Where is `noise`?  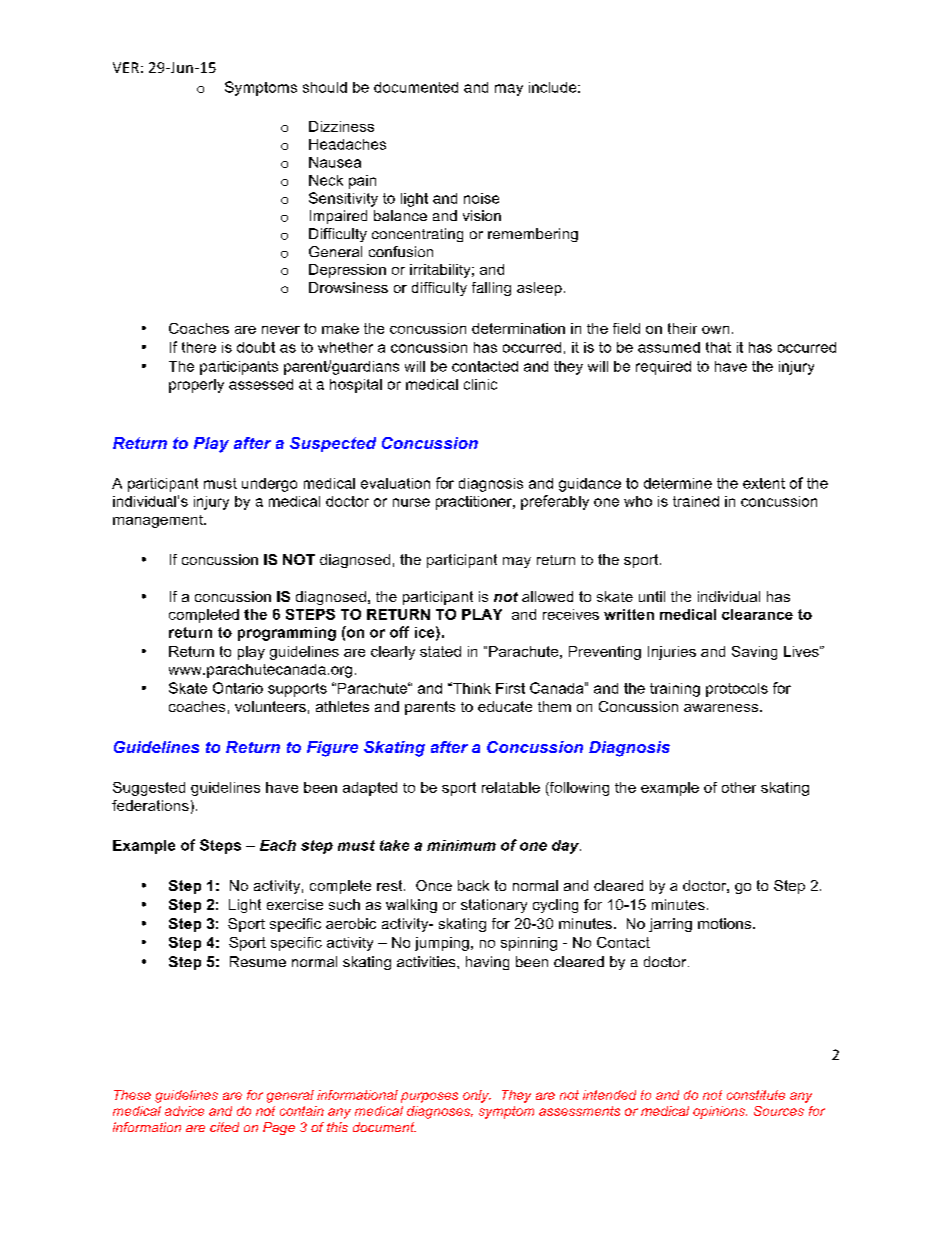
noise is located at coordinates (481, 198).
